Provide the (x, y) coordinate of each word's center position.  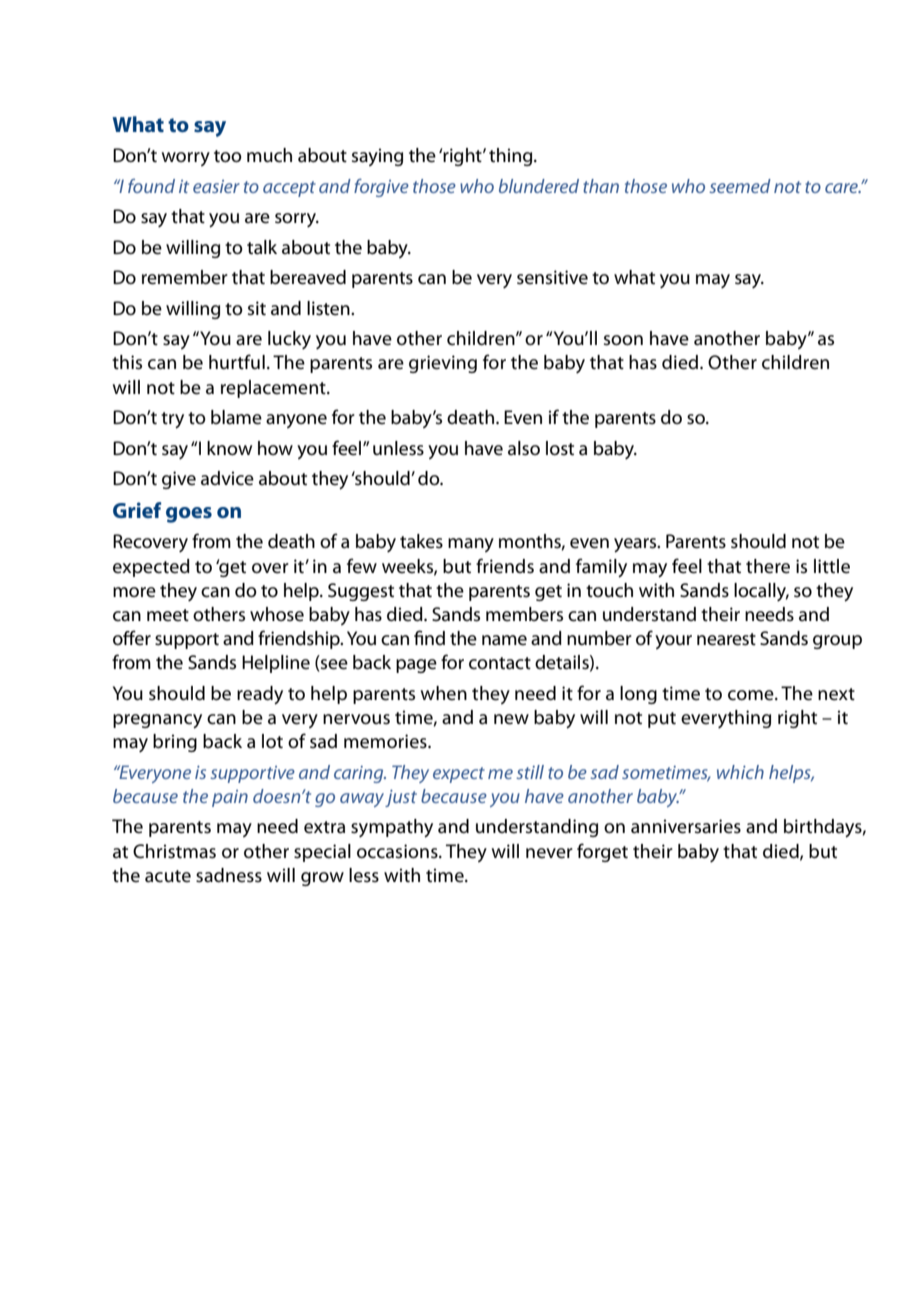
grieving (443, 364)
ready (260, 695)
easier (216, 186)
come (752, 695)
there (768, 566)
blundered (539, 186)
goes (189, 515)
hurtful (237, 361)
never (549, 853)
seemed (740, 186)
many (471, 545)
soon (623, 340)
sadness (229, 875)
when (444, 693)
